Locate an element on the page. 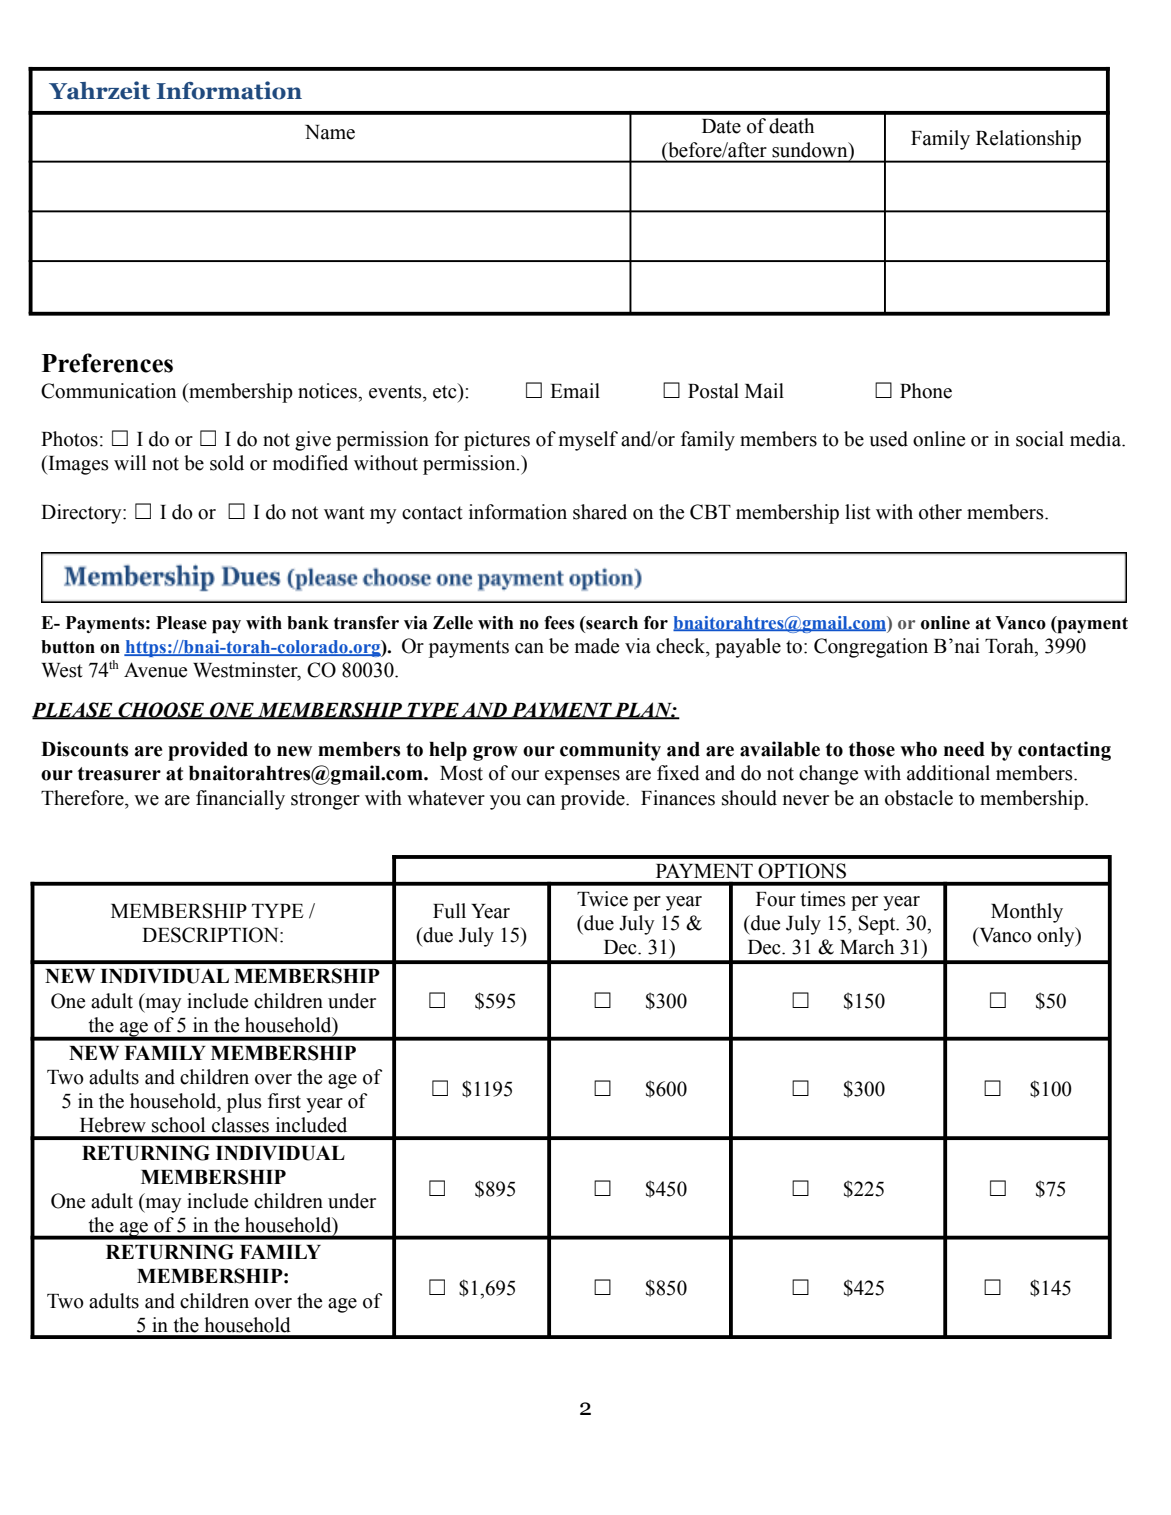 Image resolution: width=1171 pixels, height=1515 pixels. plus is located at coordinates (244, 1103).
